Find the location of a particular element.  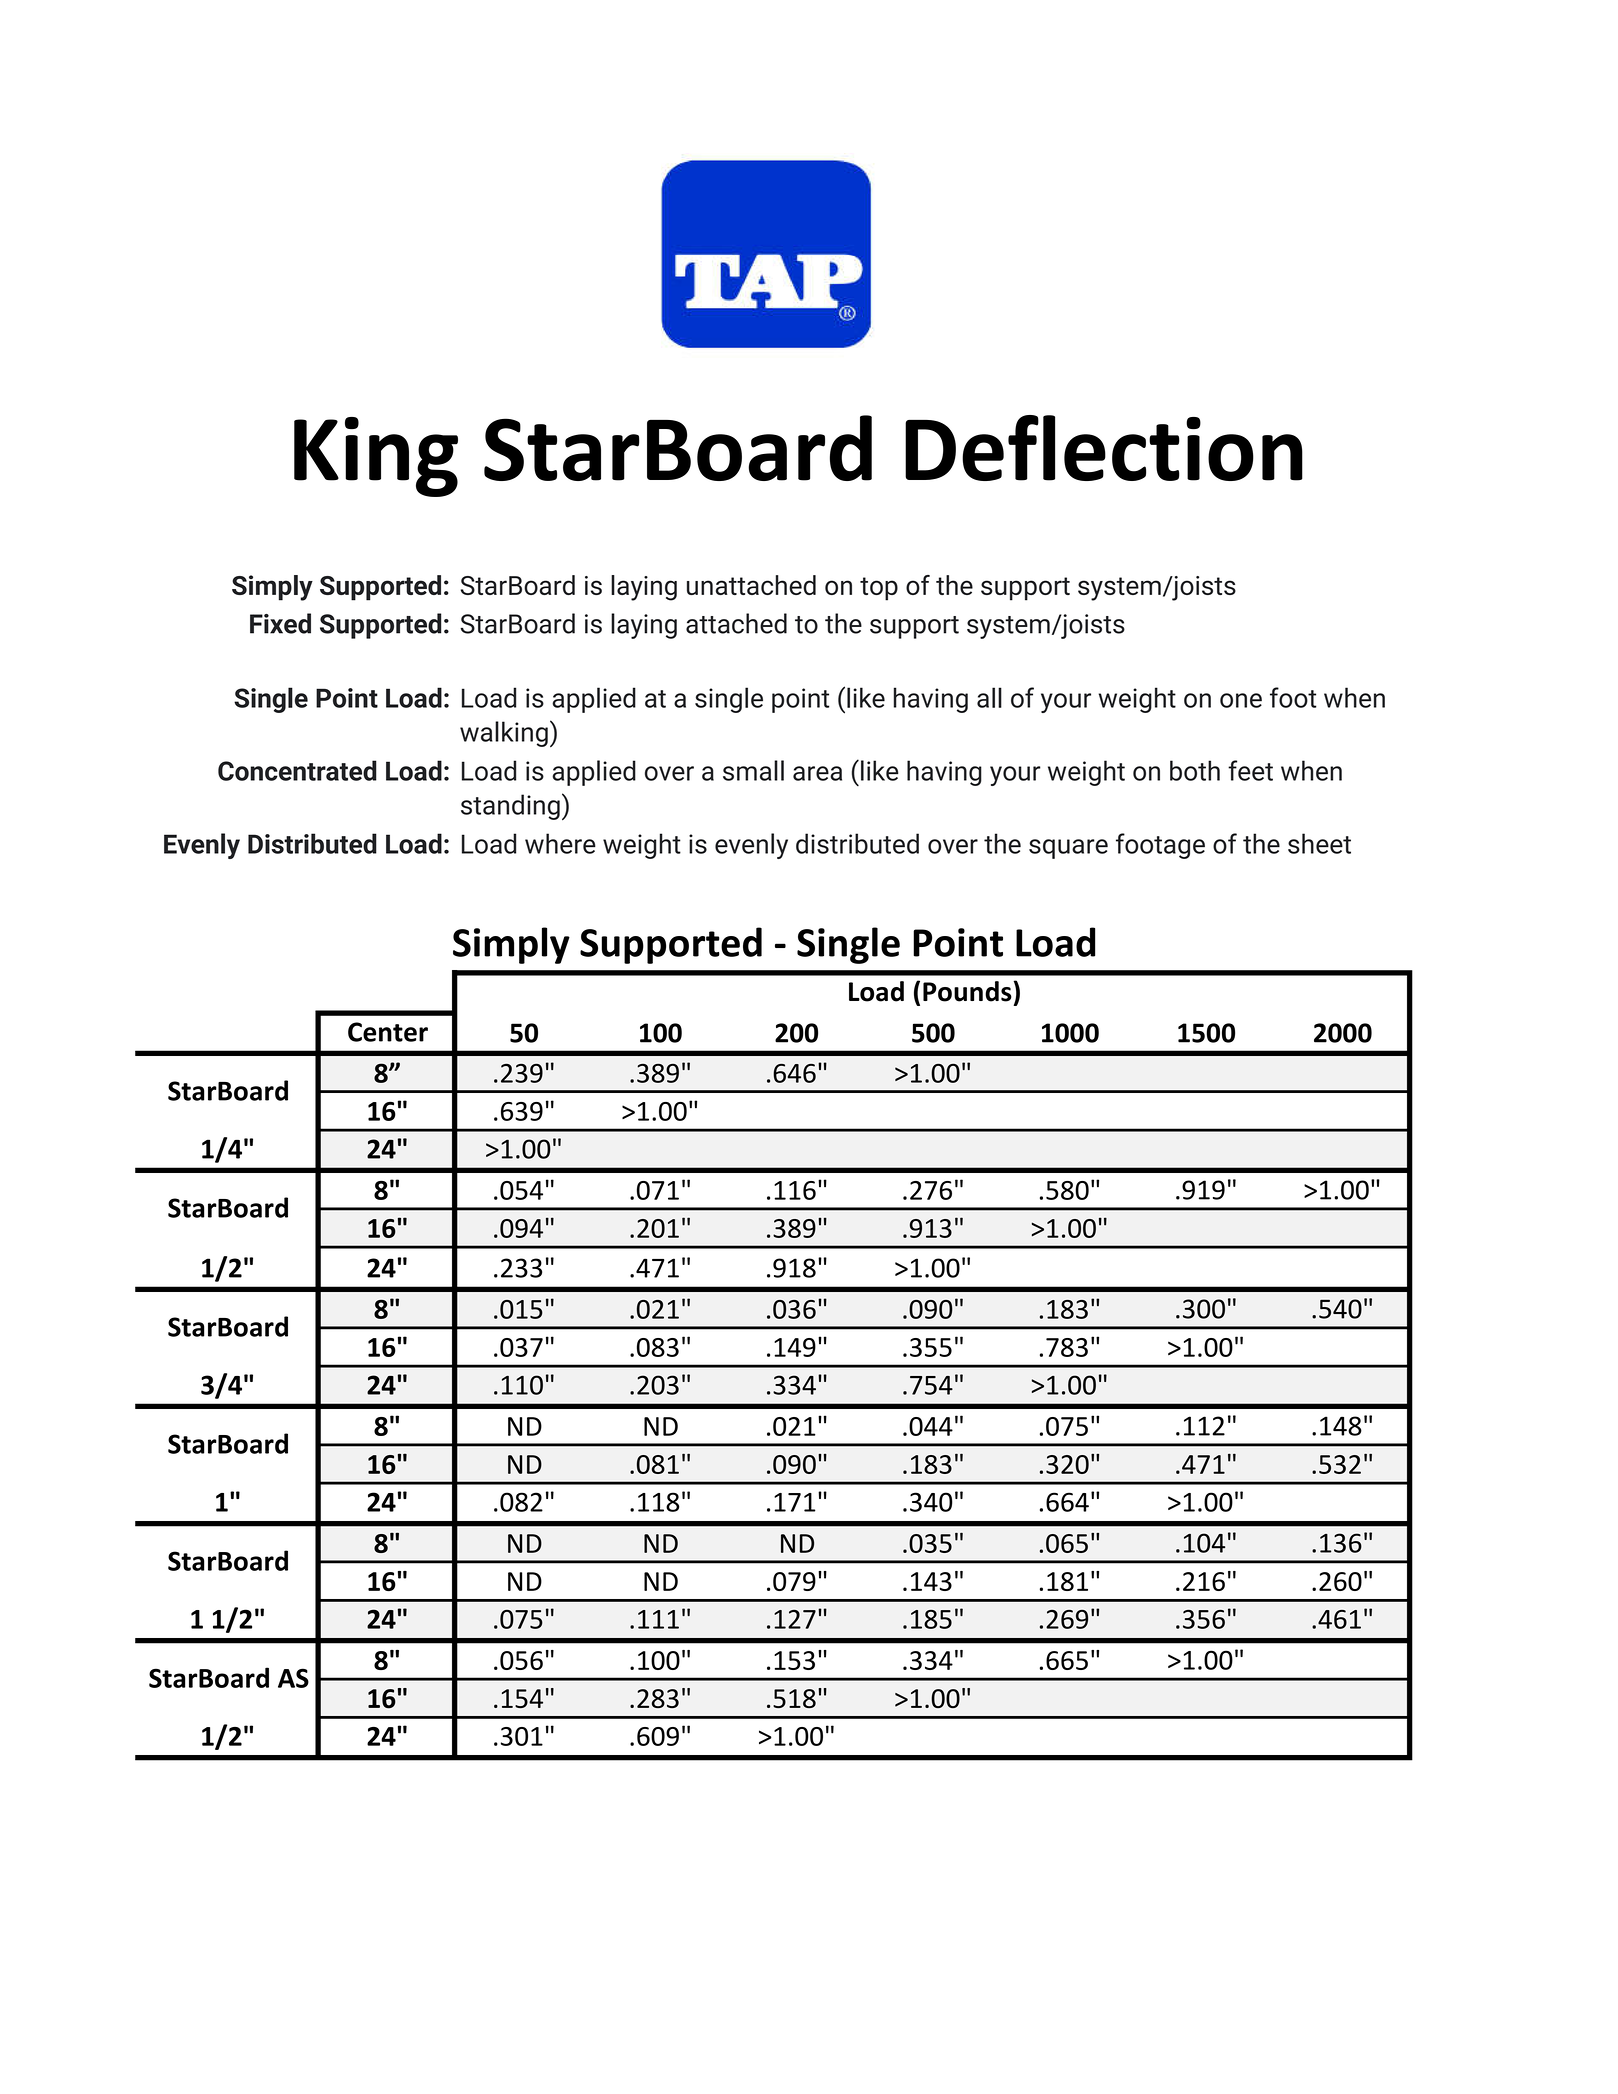

area is located at coordinates (817, 773).
